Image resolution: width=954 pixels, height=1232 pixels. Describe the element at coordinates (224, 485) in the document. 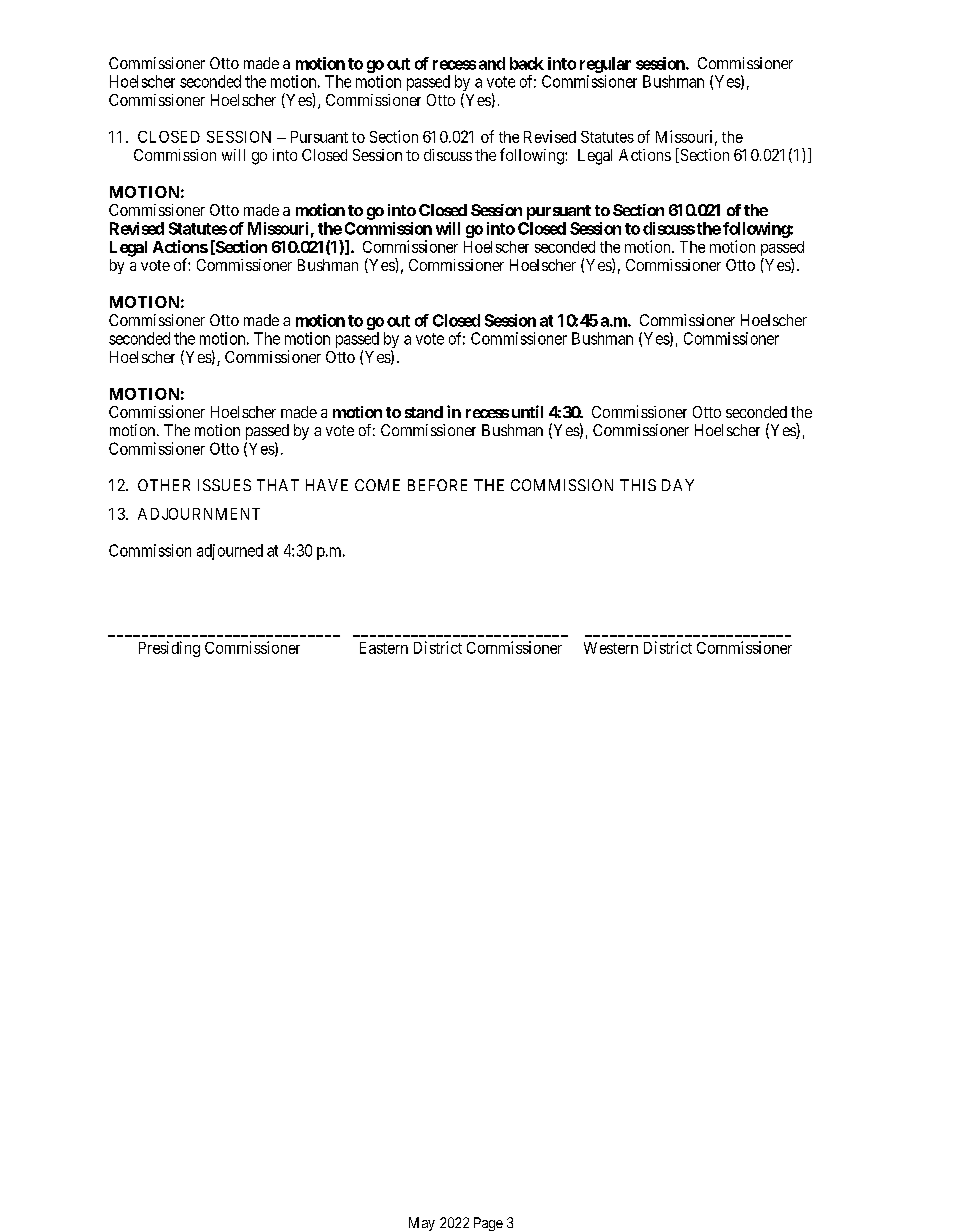

I see `ISSUES` at that location.
